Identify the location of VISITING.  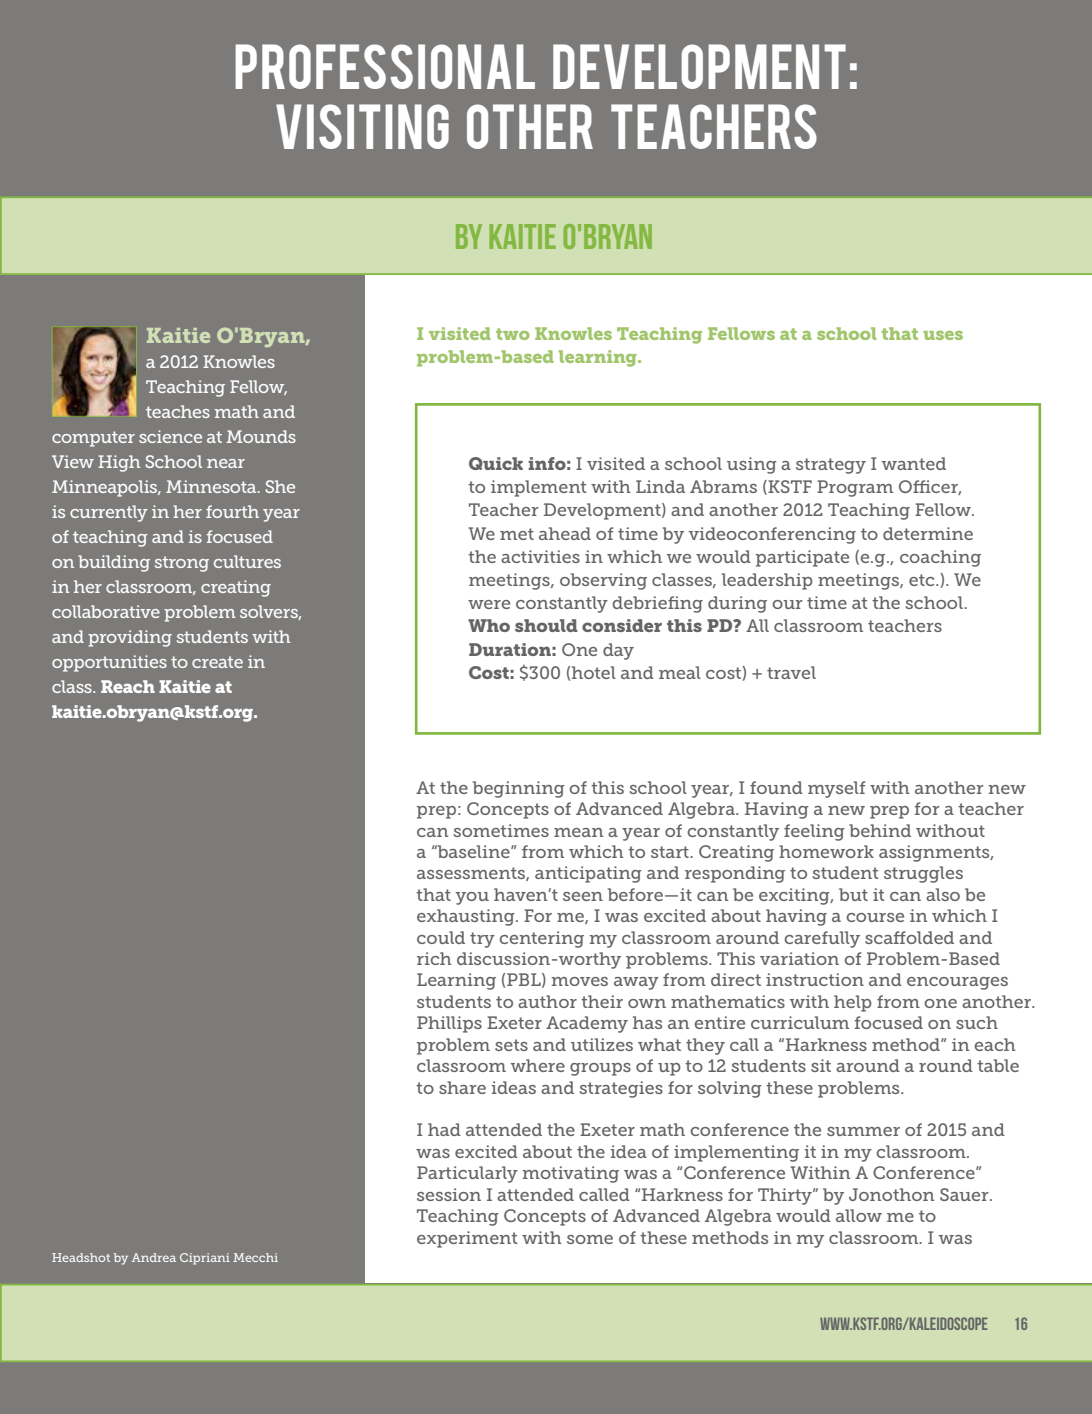
(362, 126).
